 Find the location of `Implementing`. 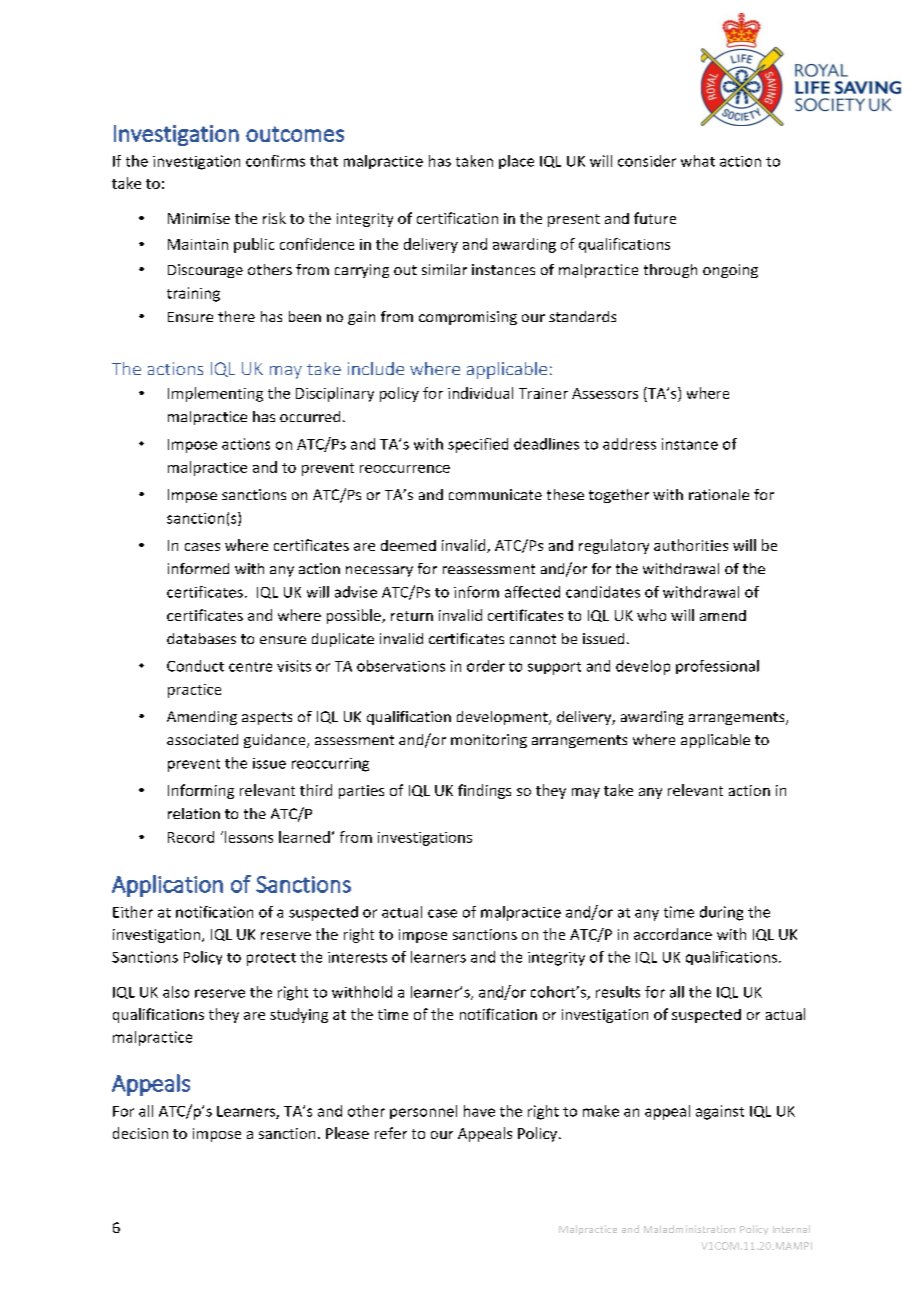

Implementing is located at coordinates (215, 394).
